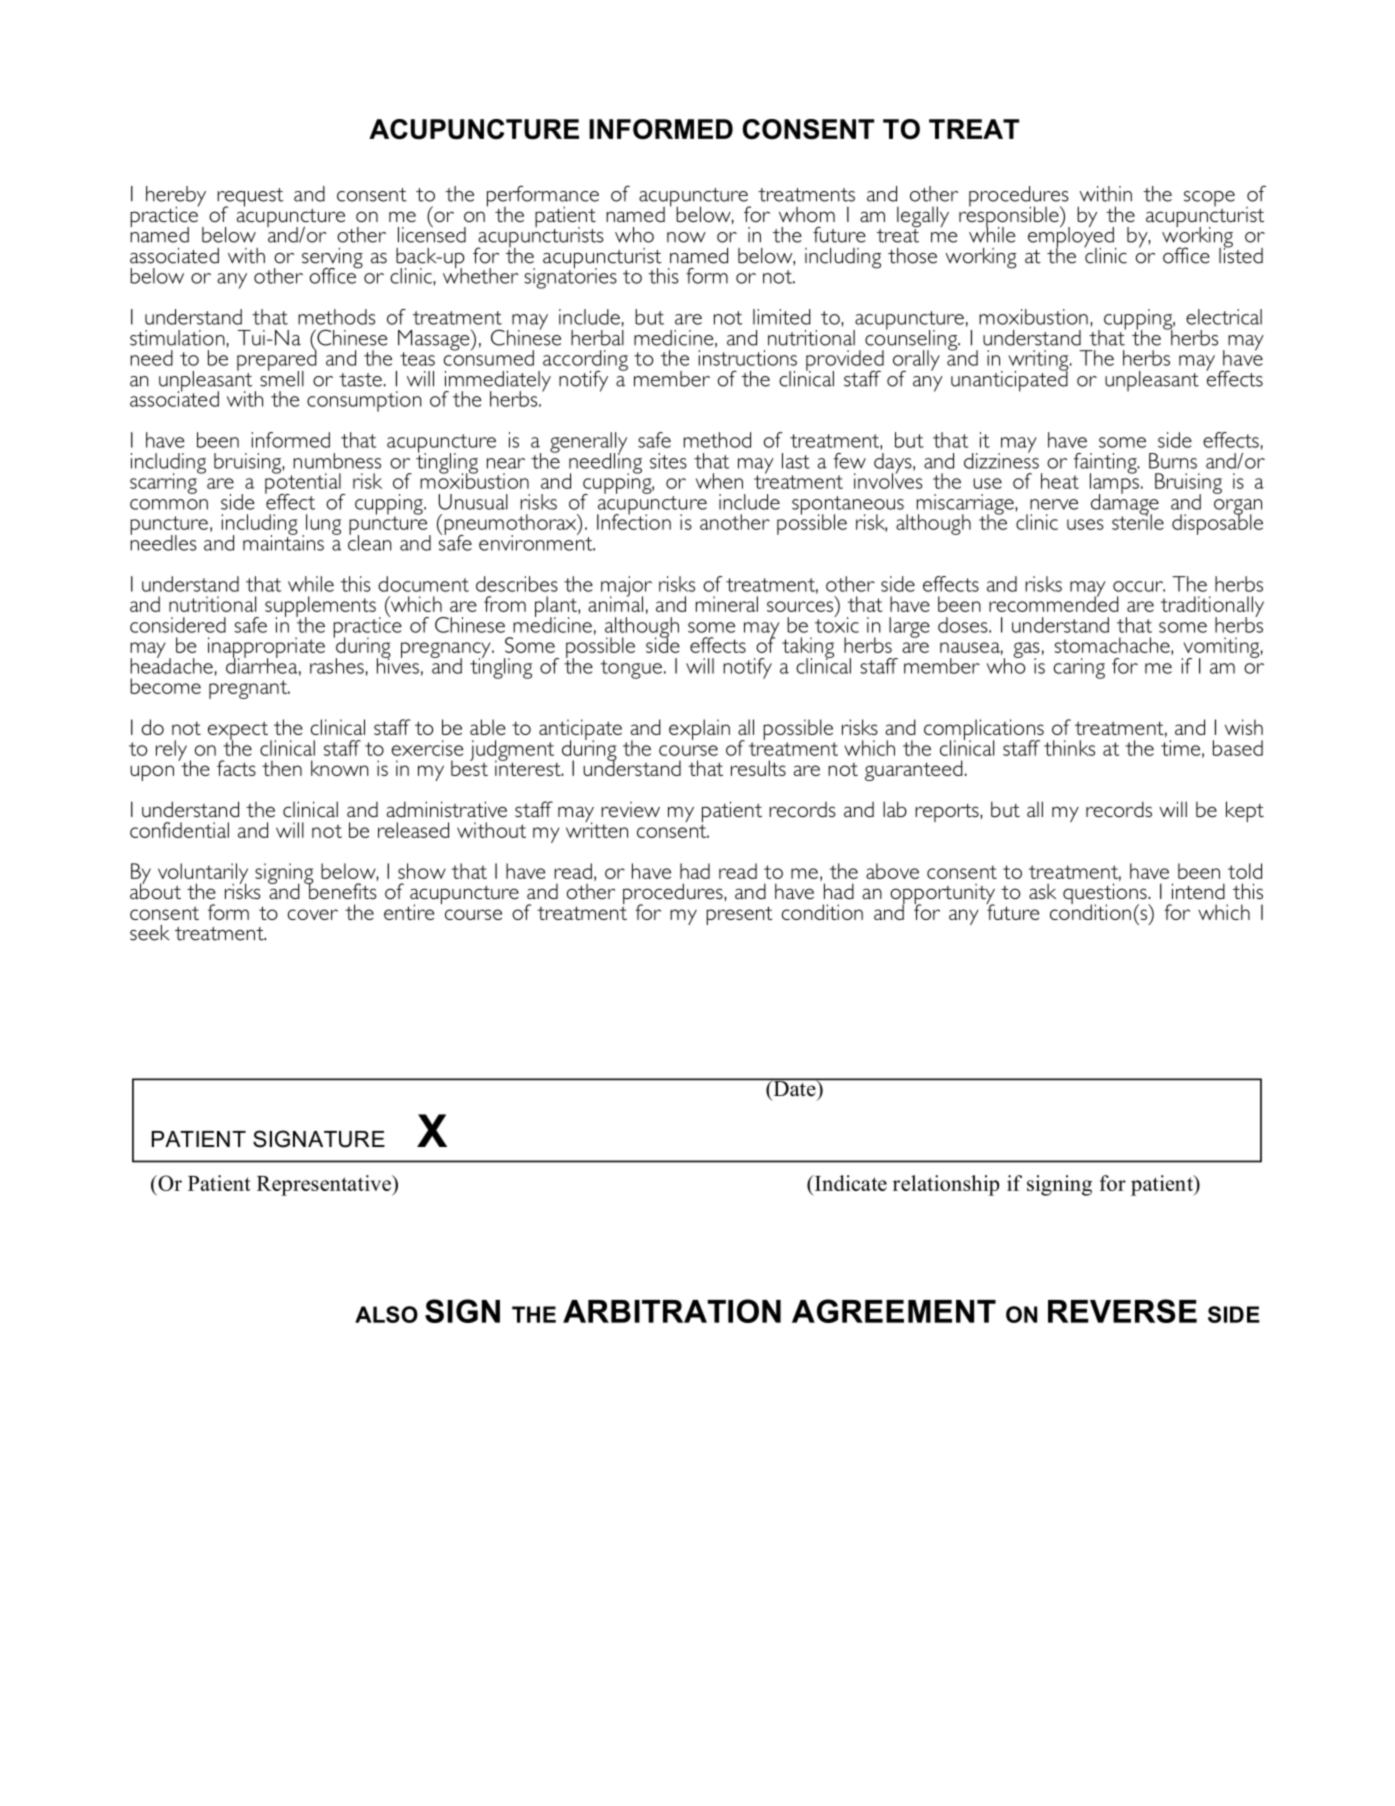 This screenshot has height=1806, width=1395. What do you see at coordinates (282, 768) in the screenshot?
I see `then` at bounding box center [282, 768].
